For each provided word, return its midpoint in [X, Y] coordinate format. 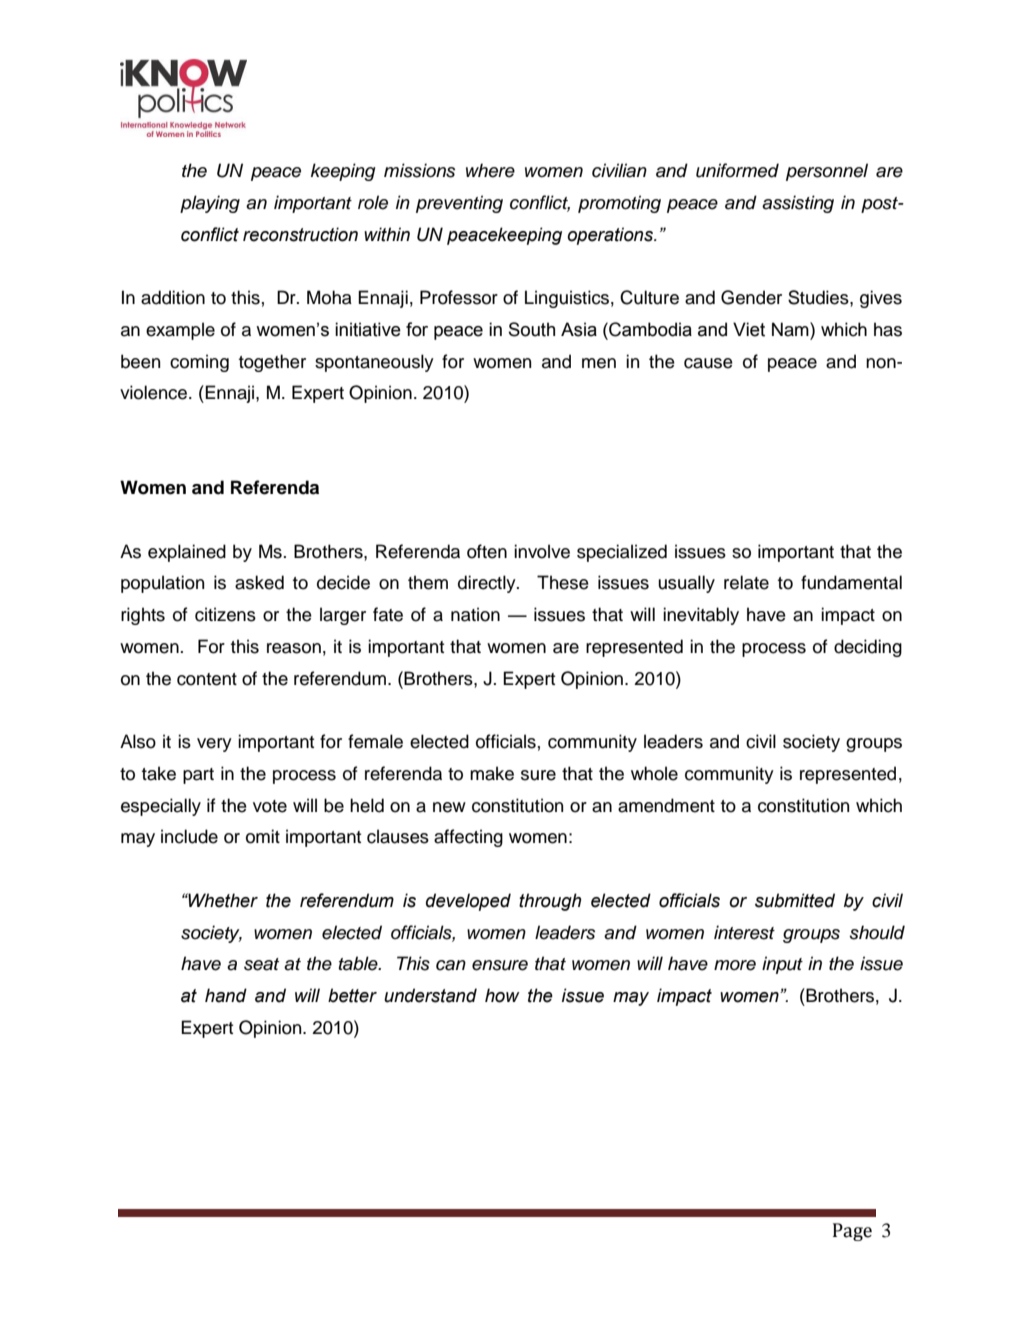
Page [852, 1232]
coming [199, 363]
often [487, 551]
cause [708, 363]
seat [261, 964]
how [502, 995]
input [782, 965]
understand [430, 995]
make [492, 773]
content [207, 679]
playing [210, 204]
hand [226, 995]
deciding [868, 648]
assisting [798, 204]
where [490, 170]
